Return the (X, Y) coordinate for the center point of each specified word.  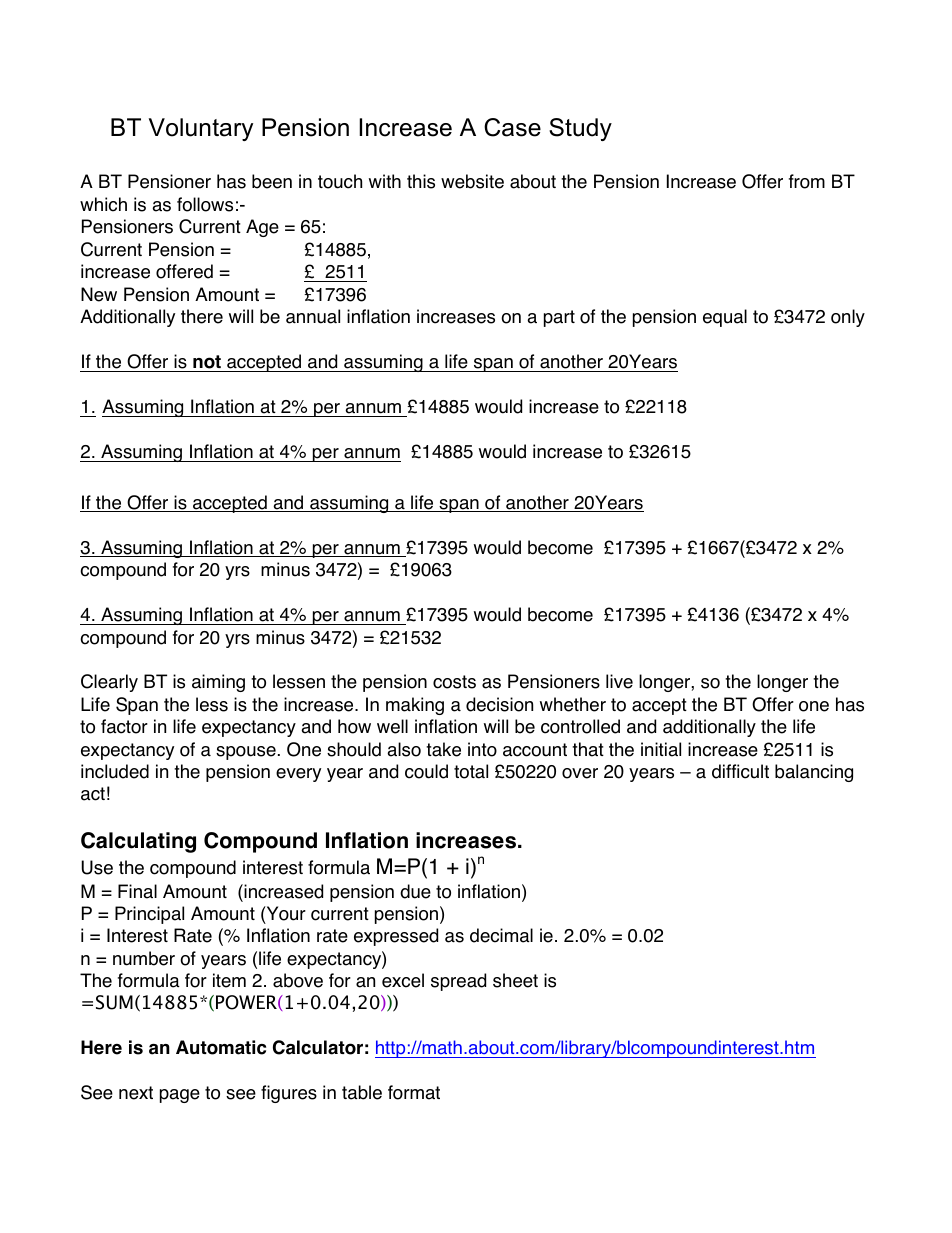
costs (454, 682)
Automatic (221, 1047)
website (472, 181)
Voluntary (201, 129)
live (619, 681)
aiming (218, 683)
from (807, 181)
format (414, 1092)
